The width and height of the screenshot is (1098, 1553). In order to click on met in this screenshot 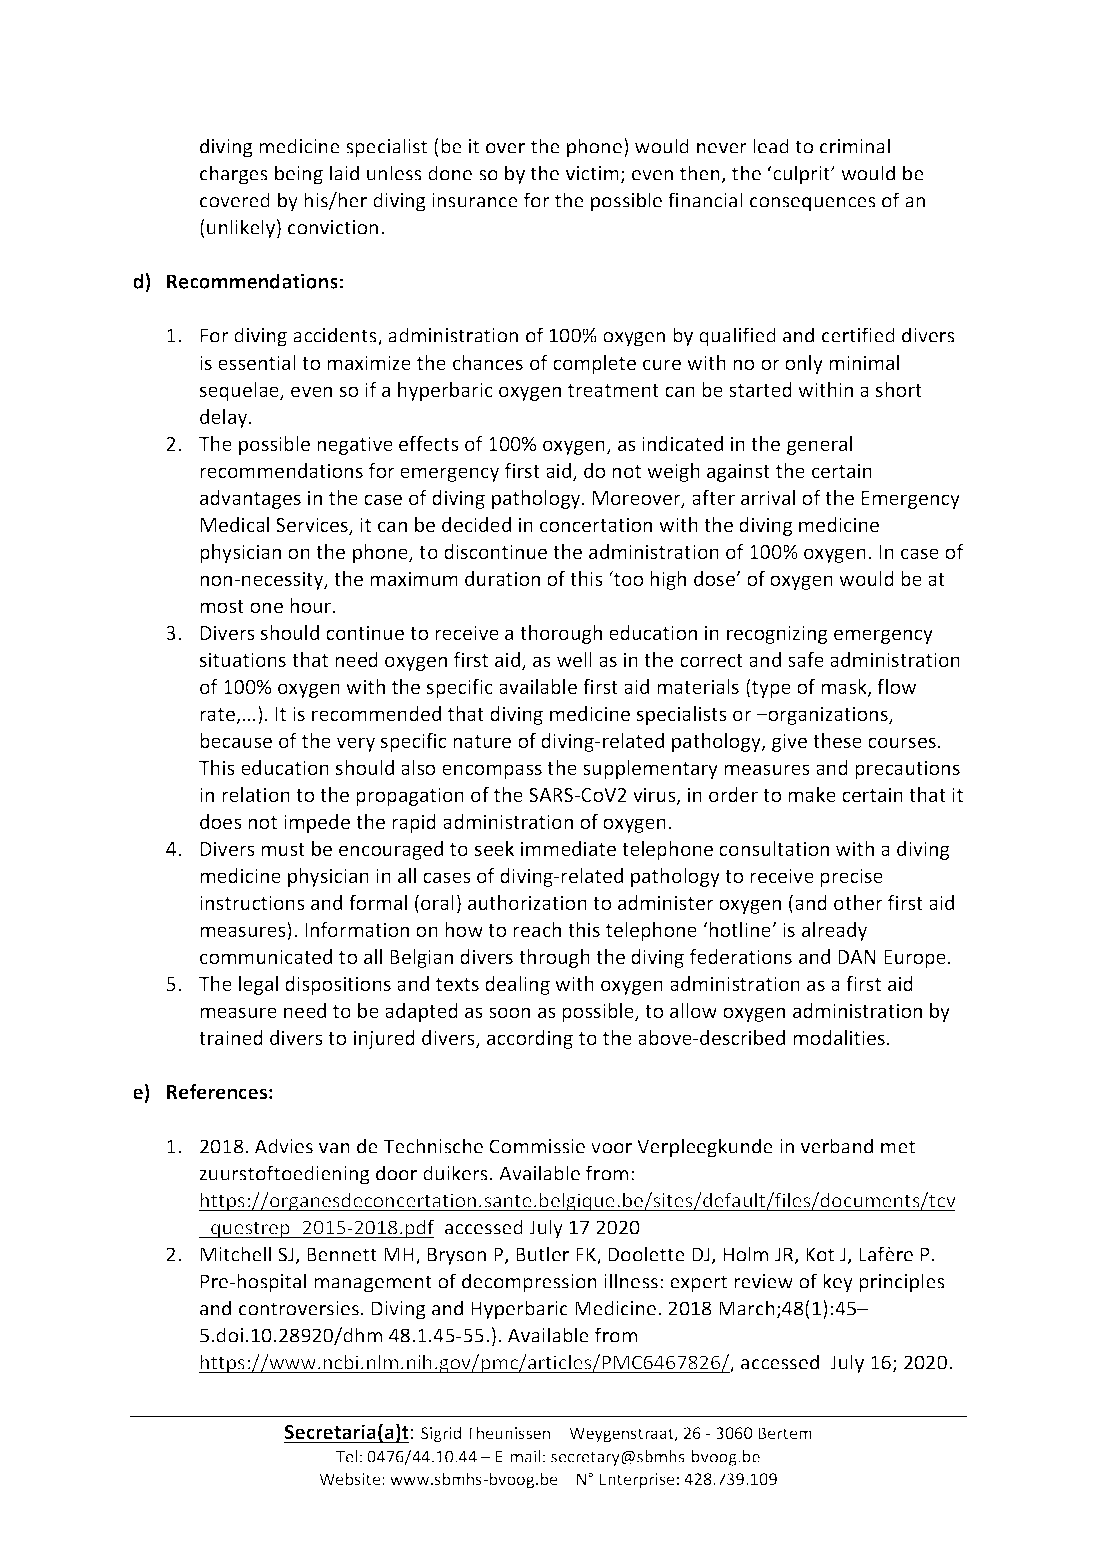, I will do `click(898, 1147)`.
